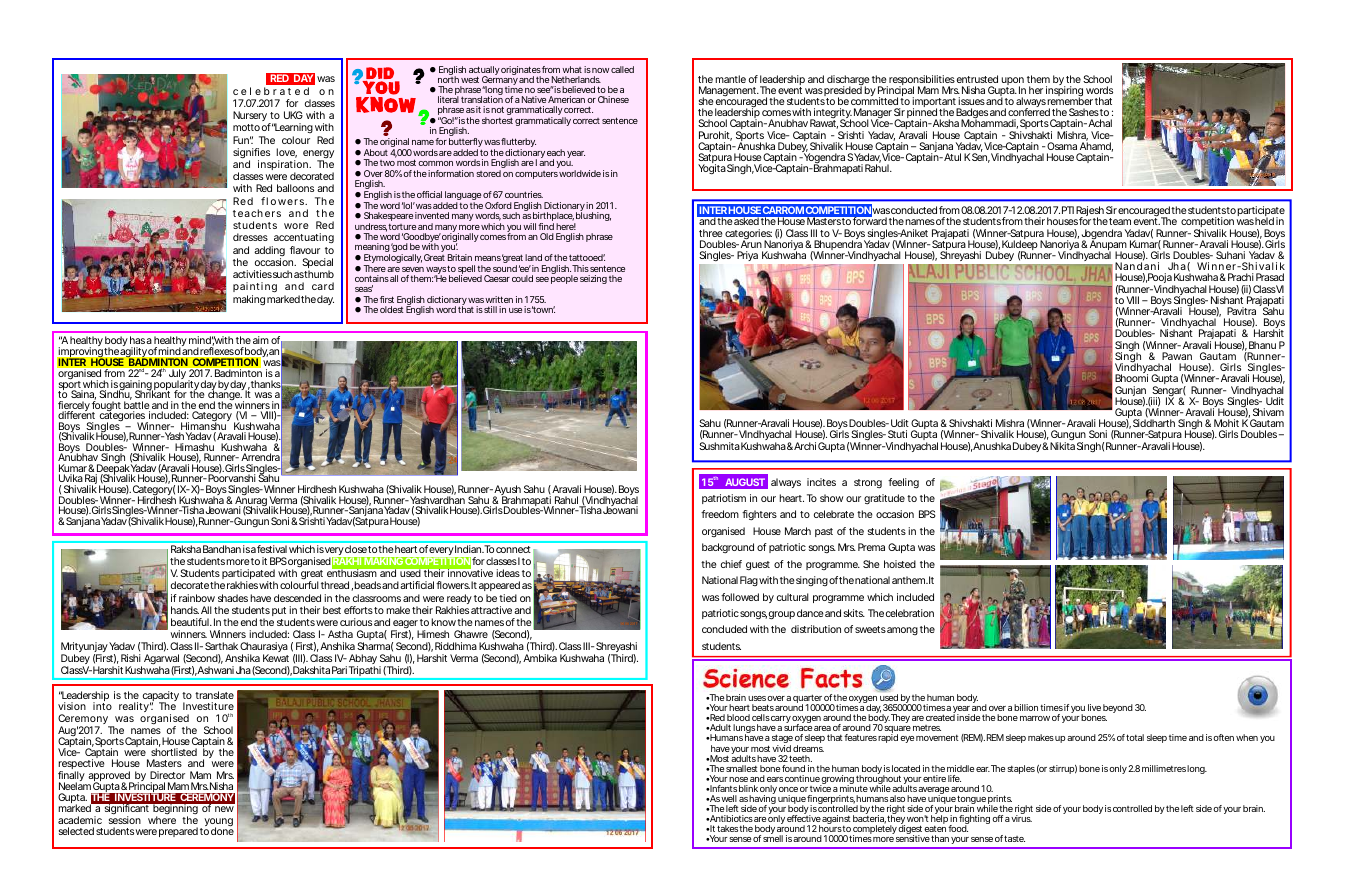 Image resolution: width=1345 pixels, height=896 pixels. Describe the element at coordinates (1070, 101) in the image. I see `remember` at that location.
